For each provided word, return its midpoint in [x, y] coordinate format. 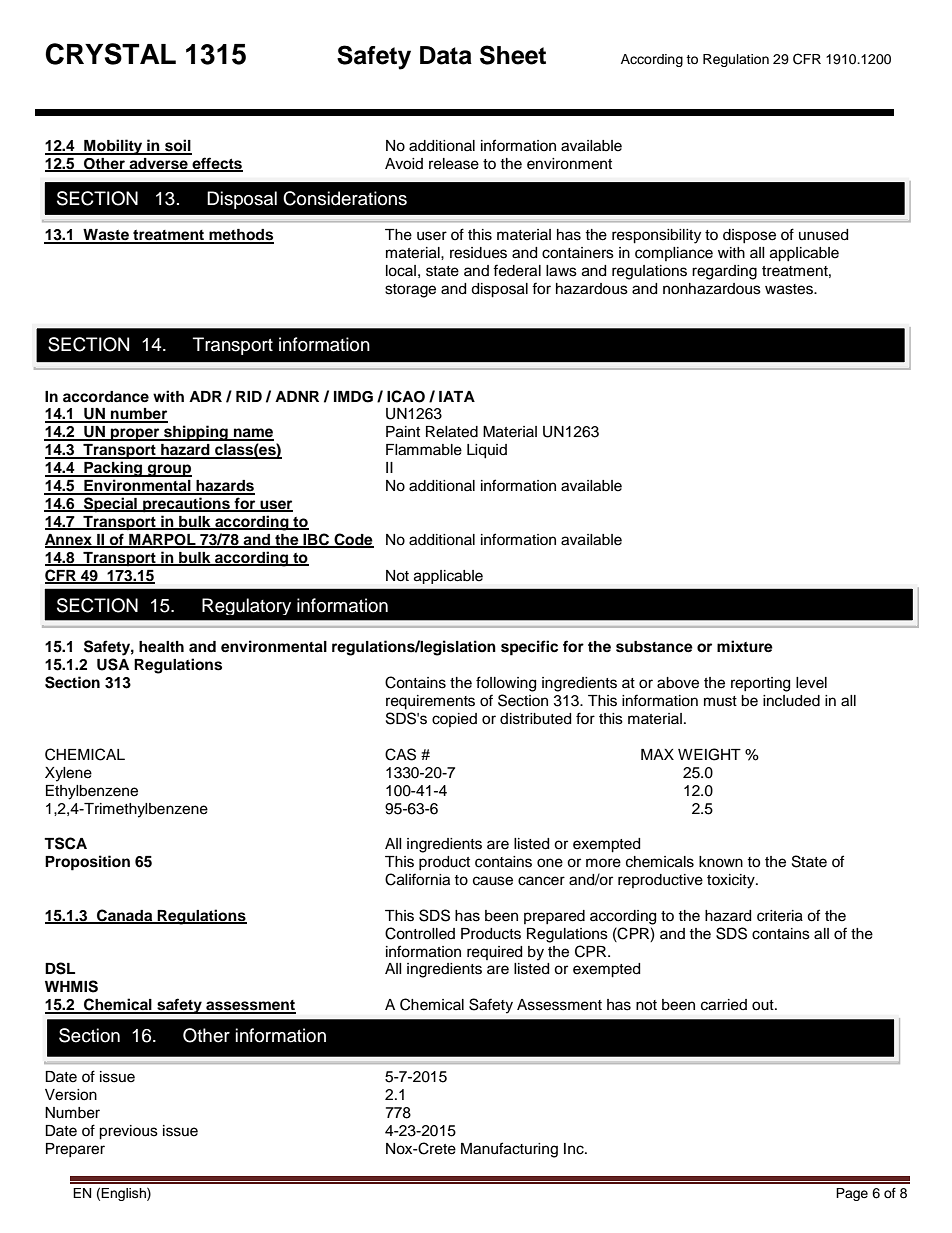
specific [529, 648]
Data [446, 55]
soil [177, 146]
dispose [749, 236]
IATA [457, 396]
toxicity [732, 881]
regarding [724, 272]
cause [493, 881]
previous [128, 1132]
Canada [125, 916]
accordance [106, 397]
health [161, 647]
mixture [745, 646]
